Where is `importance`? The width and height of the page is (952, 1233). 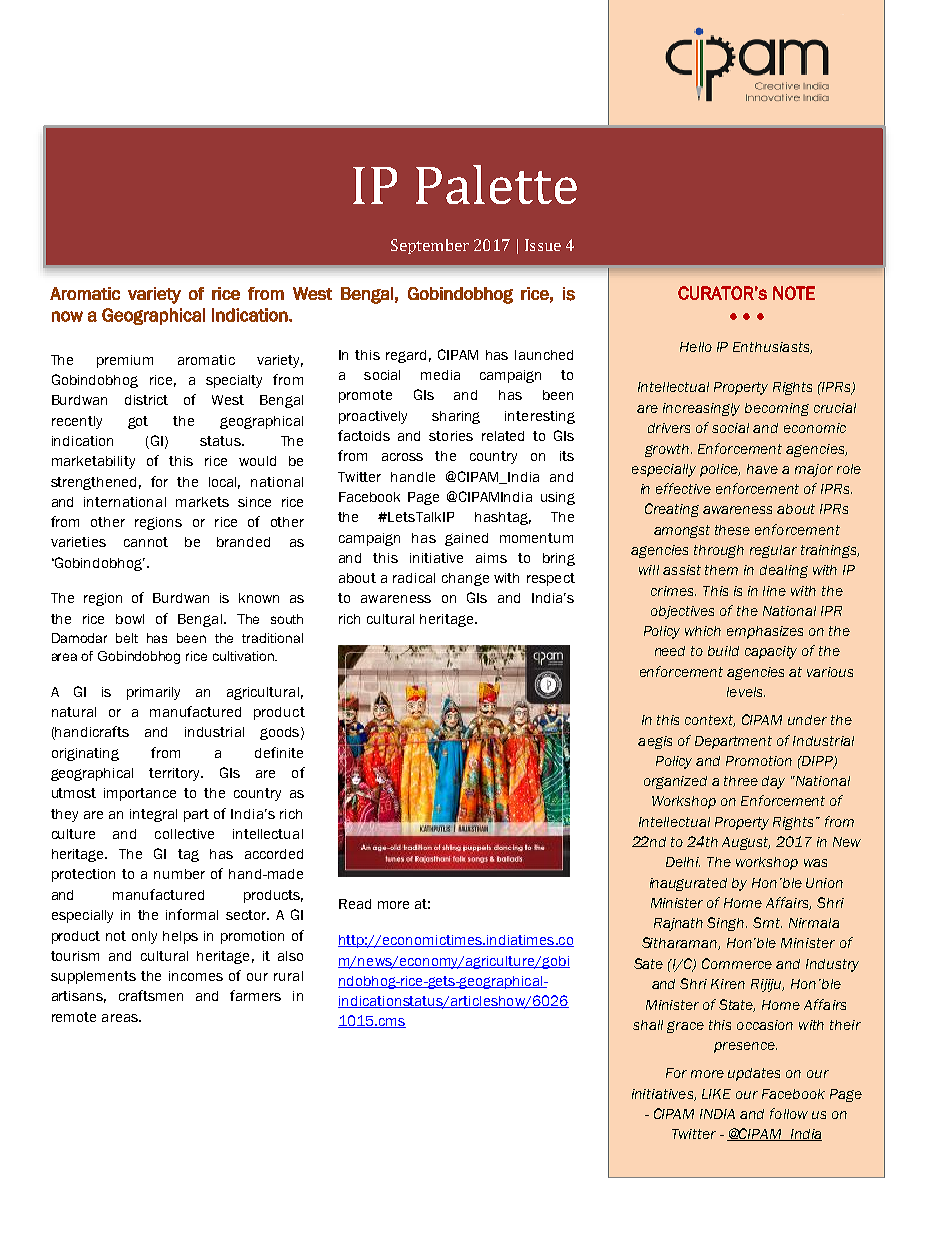 importance is located at coordinates (140, 794).
